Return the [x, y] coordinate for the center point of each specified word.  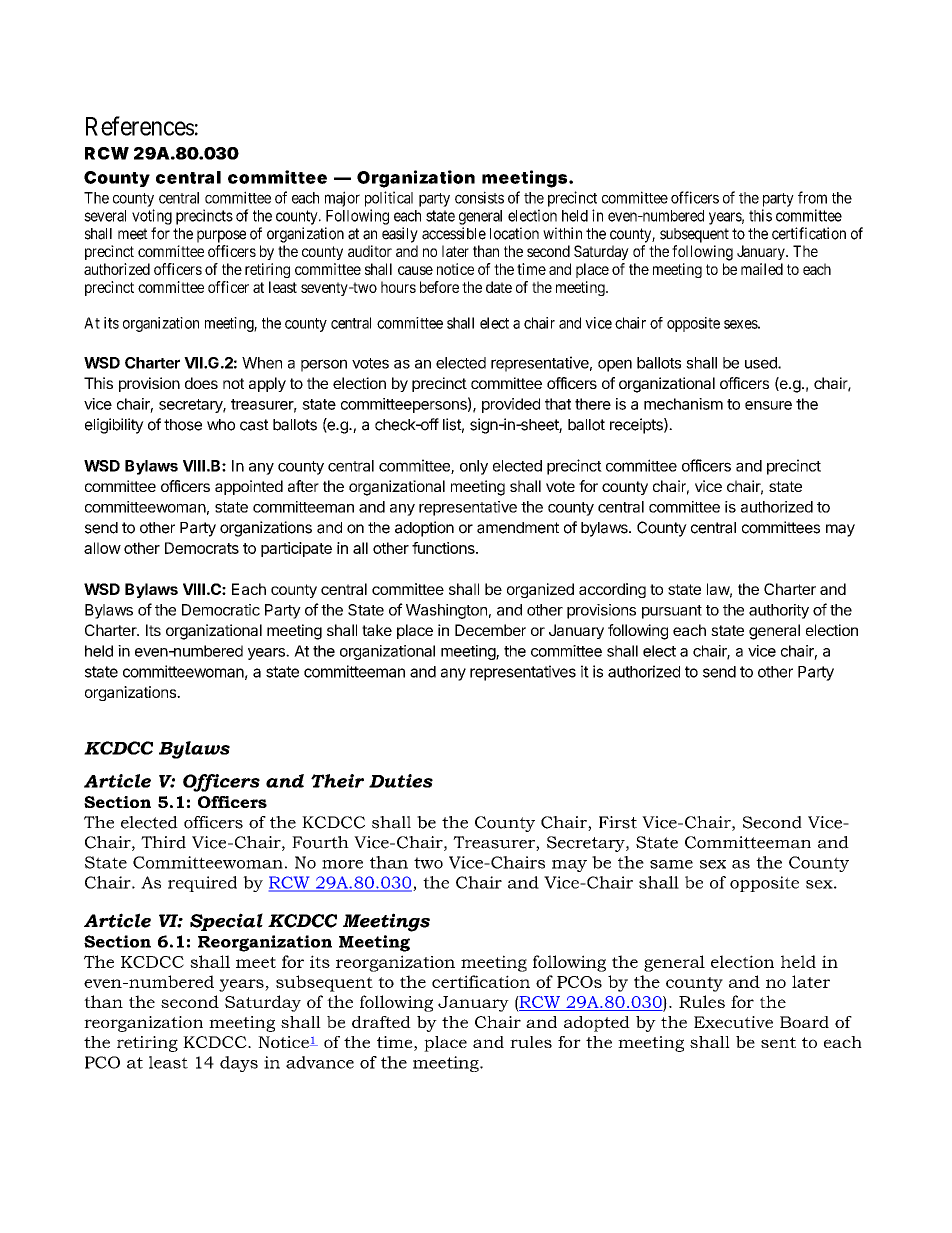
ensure [768, 405]
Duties [401, 781]
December [490, 630]
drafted [381, 1022]
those [183, 425]
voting [152, 217]
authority [779, 611]
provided [511, 405]
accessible [454, 233]
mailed [762, 269]
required [202, 884]
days [239, 1064]
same [671, 864]
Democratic [221, 610]
